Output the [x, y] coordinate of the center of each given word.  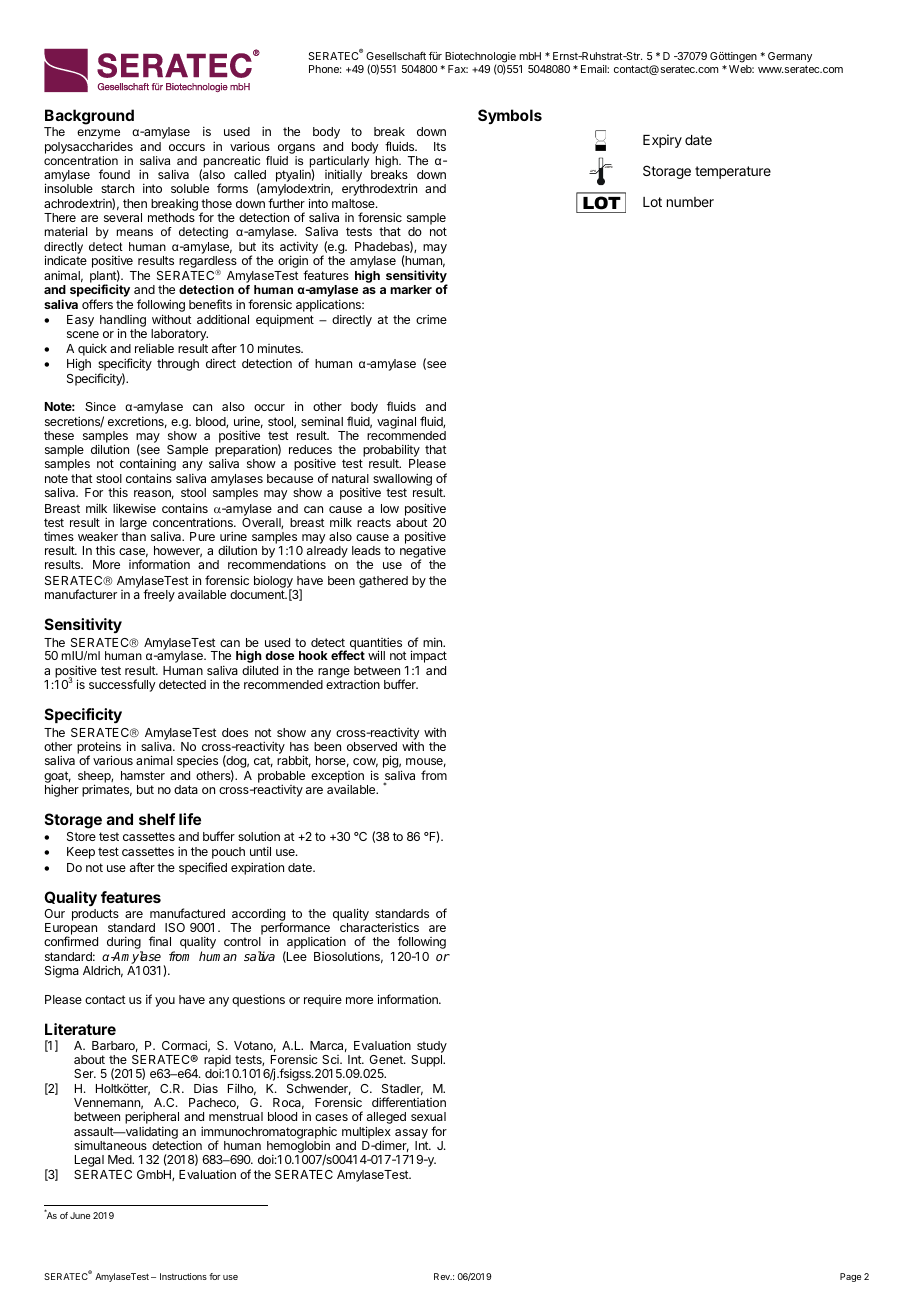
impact [429, 656]
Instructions [183, 1276]
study [431, 1048]
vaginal [396, 422]
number [690, 202]
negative [423, 553]
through [178, 365]
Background [89, 118]
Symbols [510, 116]
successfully [122, 685]
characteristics [379, 927]
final [160, 941]
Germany [790, 57]
